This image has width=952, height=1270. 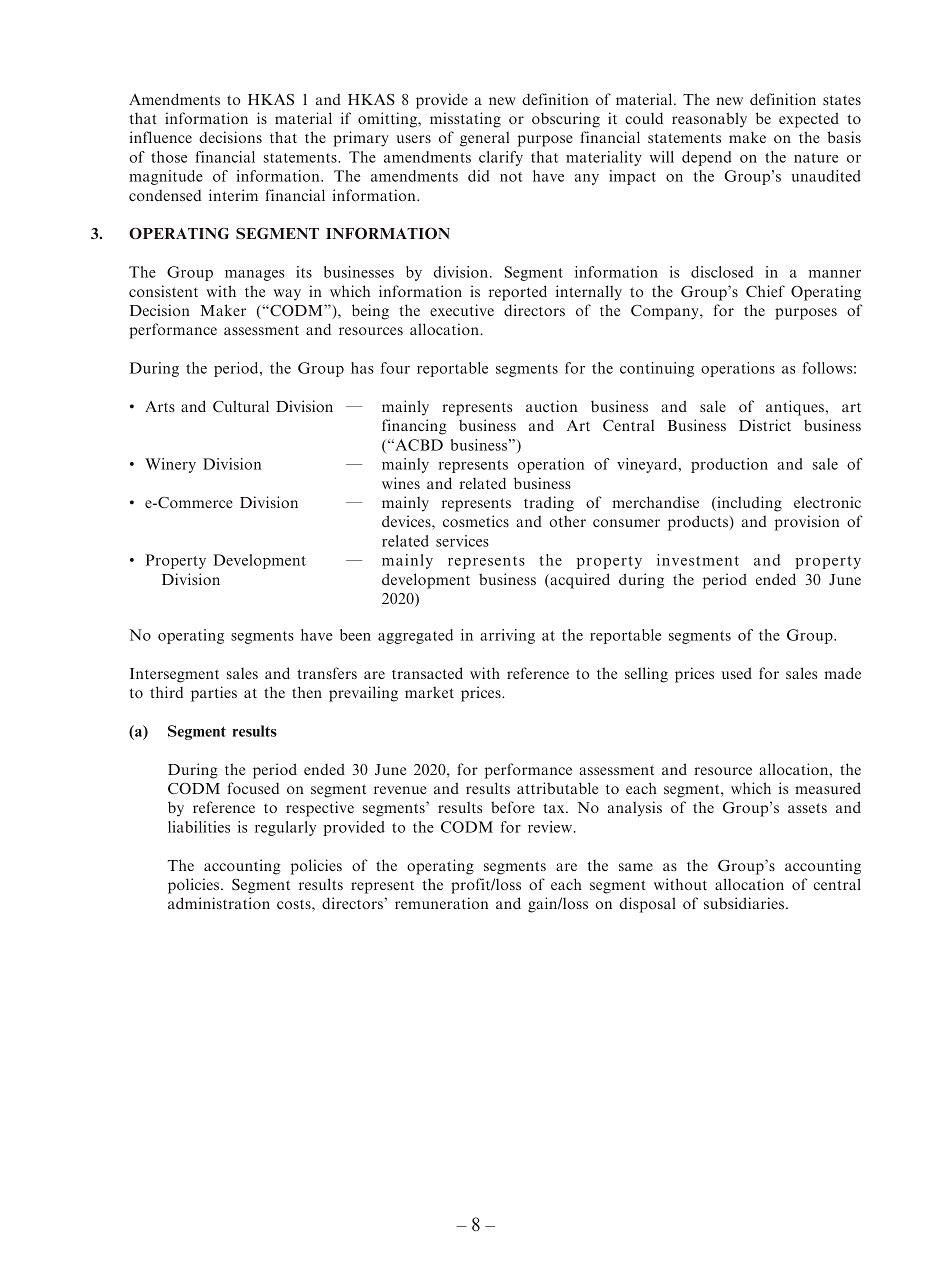 I want to click on general, so click(x=484, y=139).
